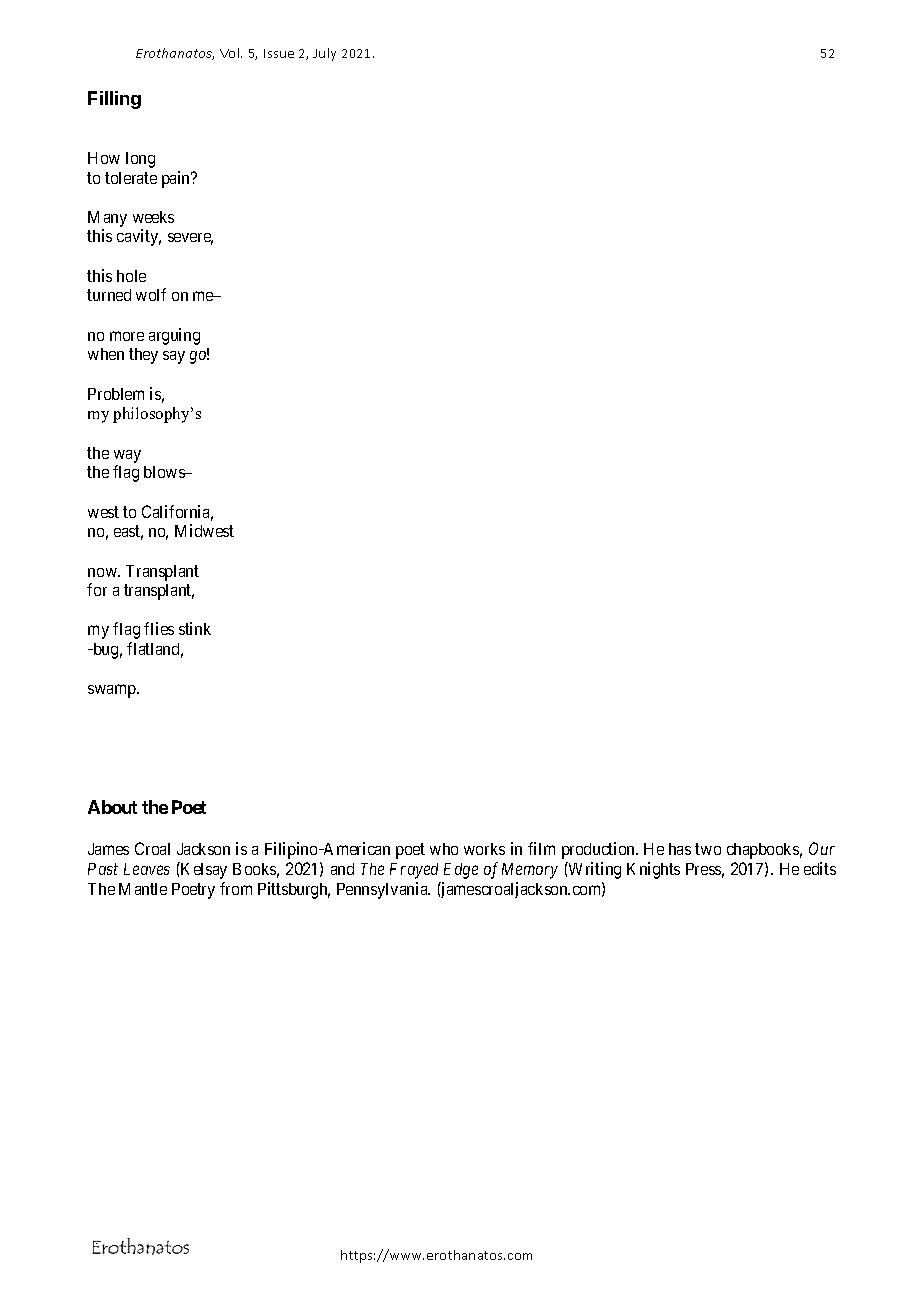  Describe the element at coordinates (279, 53) in the page. I see `Issue` at that location.
